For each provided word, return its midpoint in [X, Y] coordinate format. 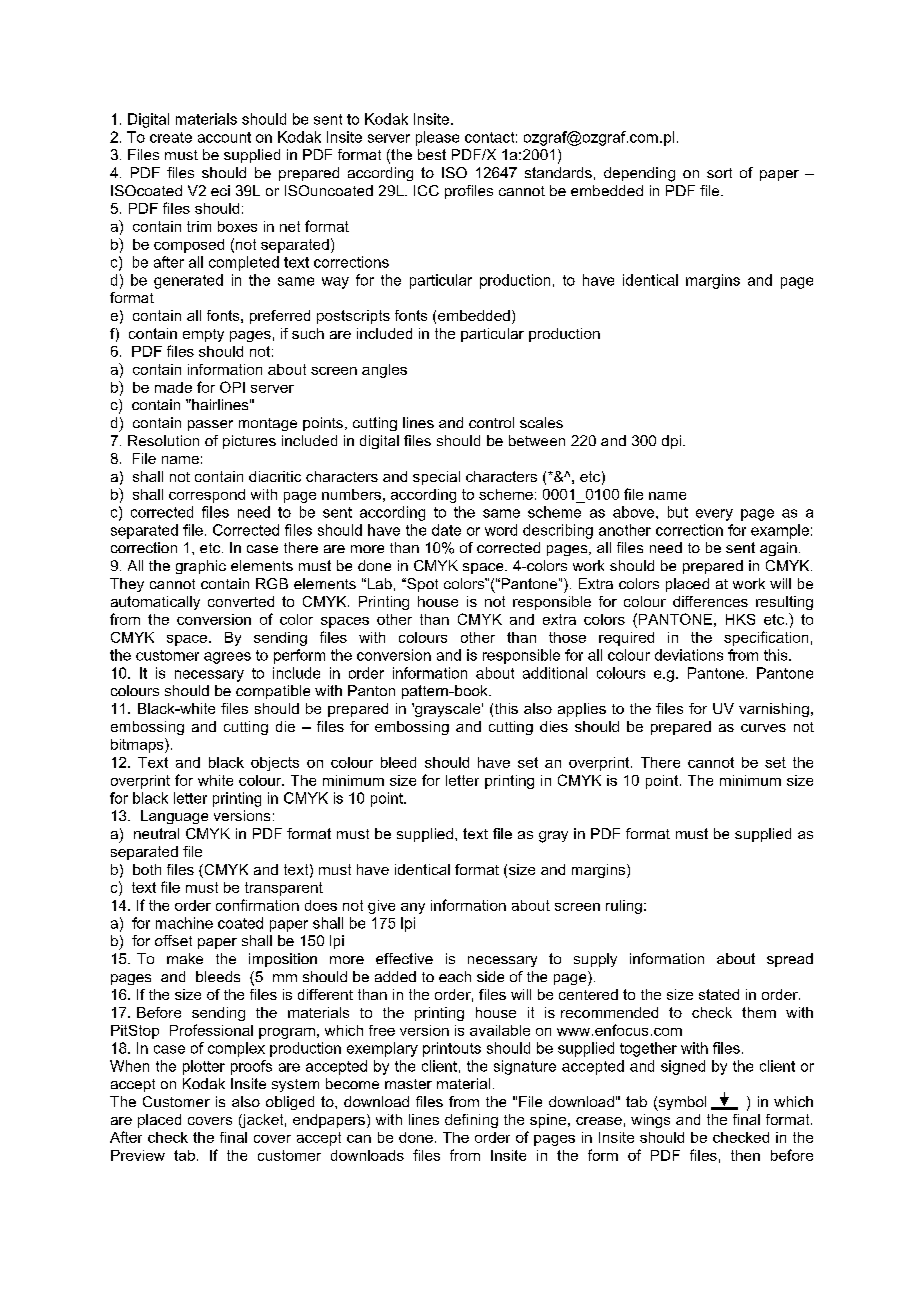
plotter [204, 1067]
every [714, 515]
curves [763, 728]
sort [719, 173]
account [224, 137]
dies [554, 726]
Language [174, 817]
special [436, 478]
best [432, 154]
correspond [207, 496]
